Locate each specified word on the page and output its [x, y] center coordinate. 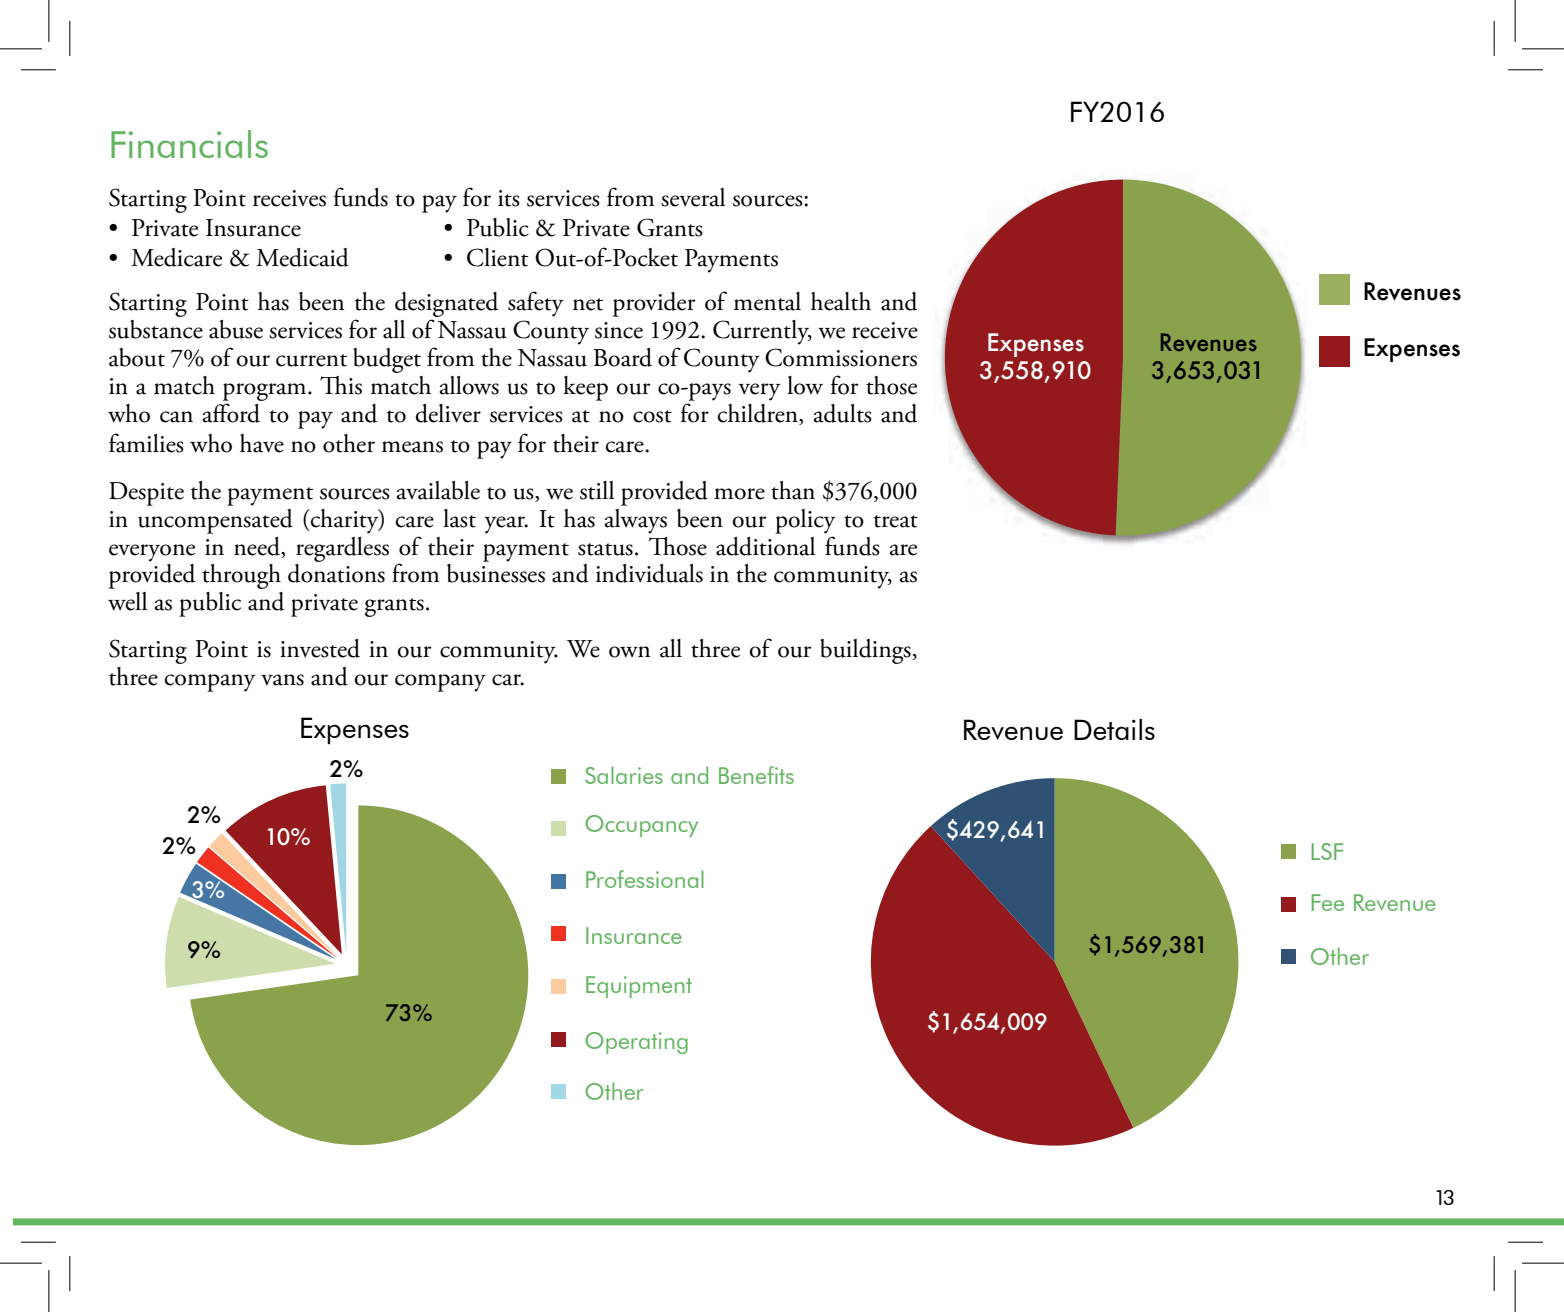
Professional [645, 879]
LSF [1327, 851]
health [841, 301]
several [693, 197]
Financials [189, 144]
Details [1114, 729]
